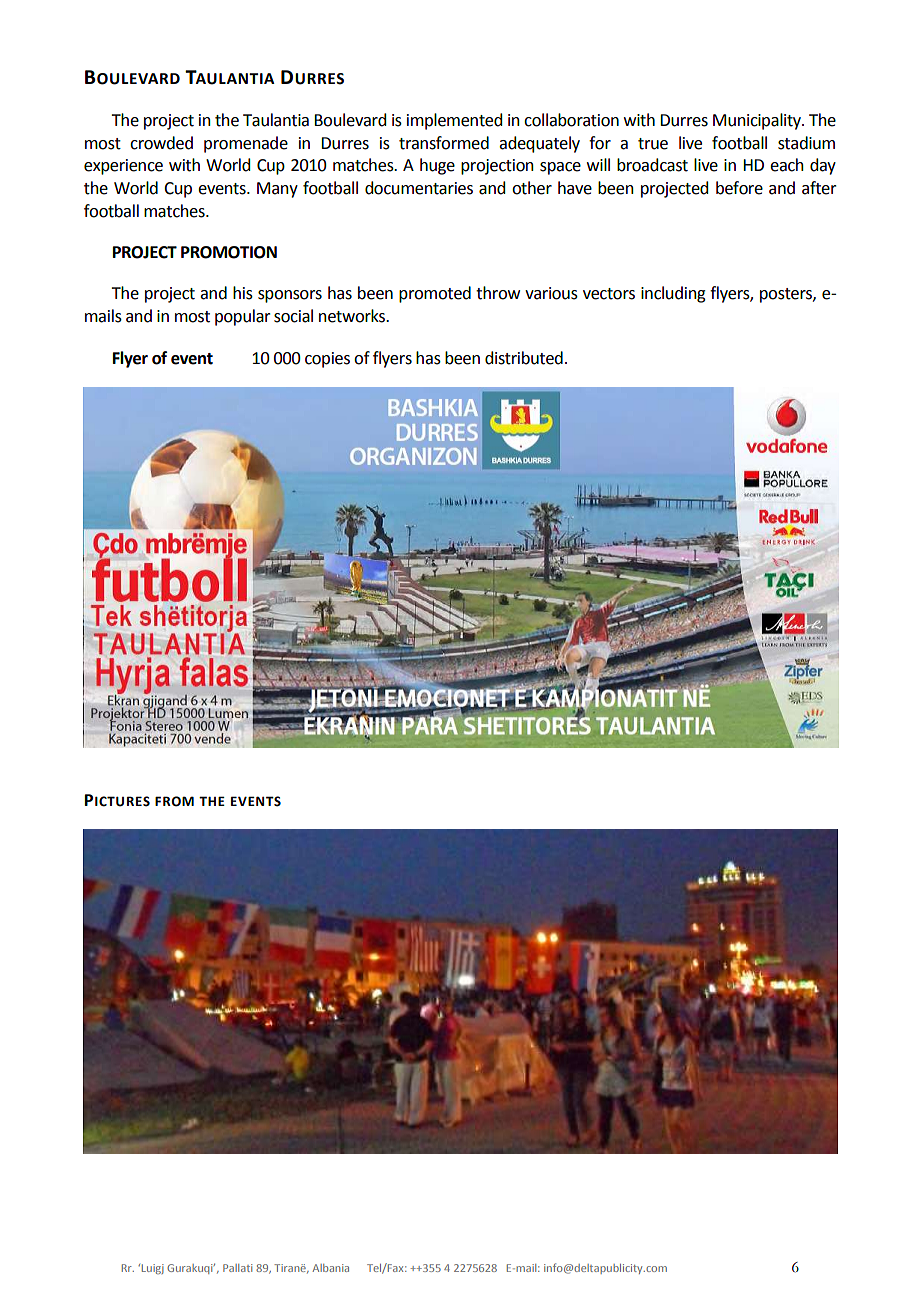  What do you see at coordinates (174, 801) in the page?
I see `FROM` at bounding box center [174, 801].
